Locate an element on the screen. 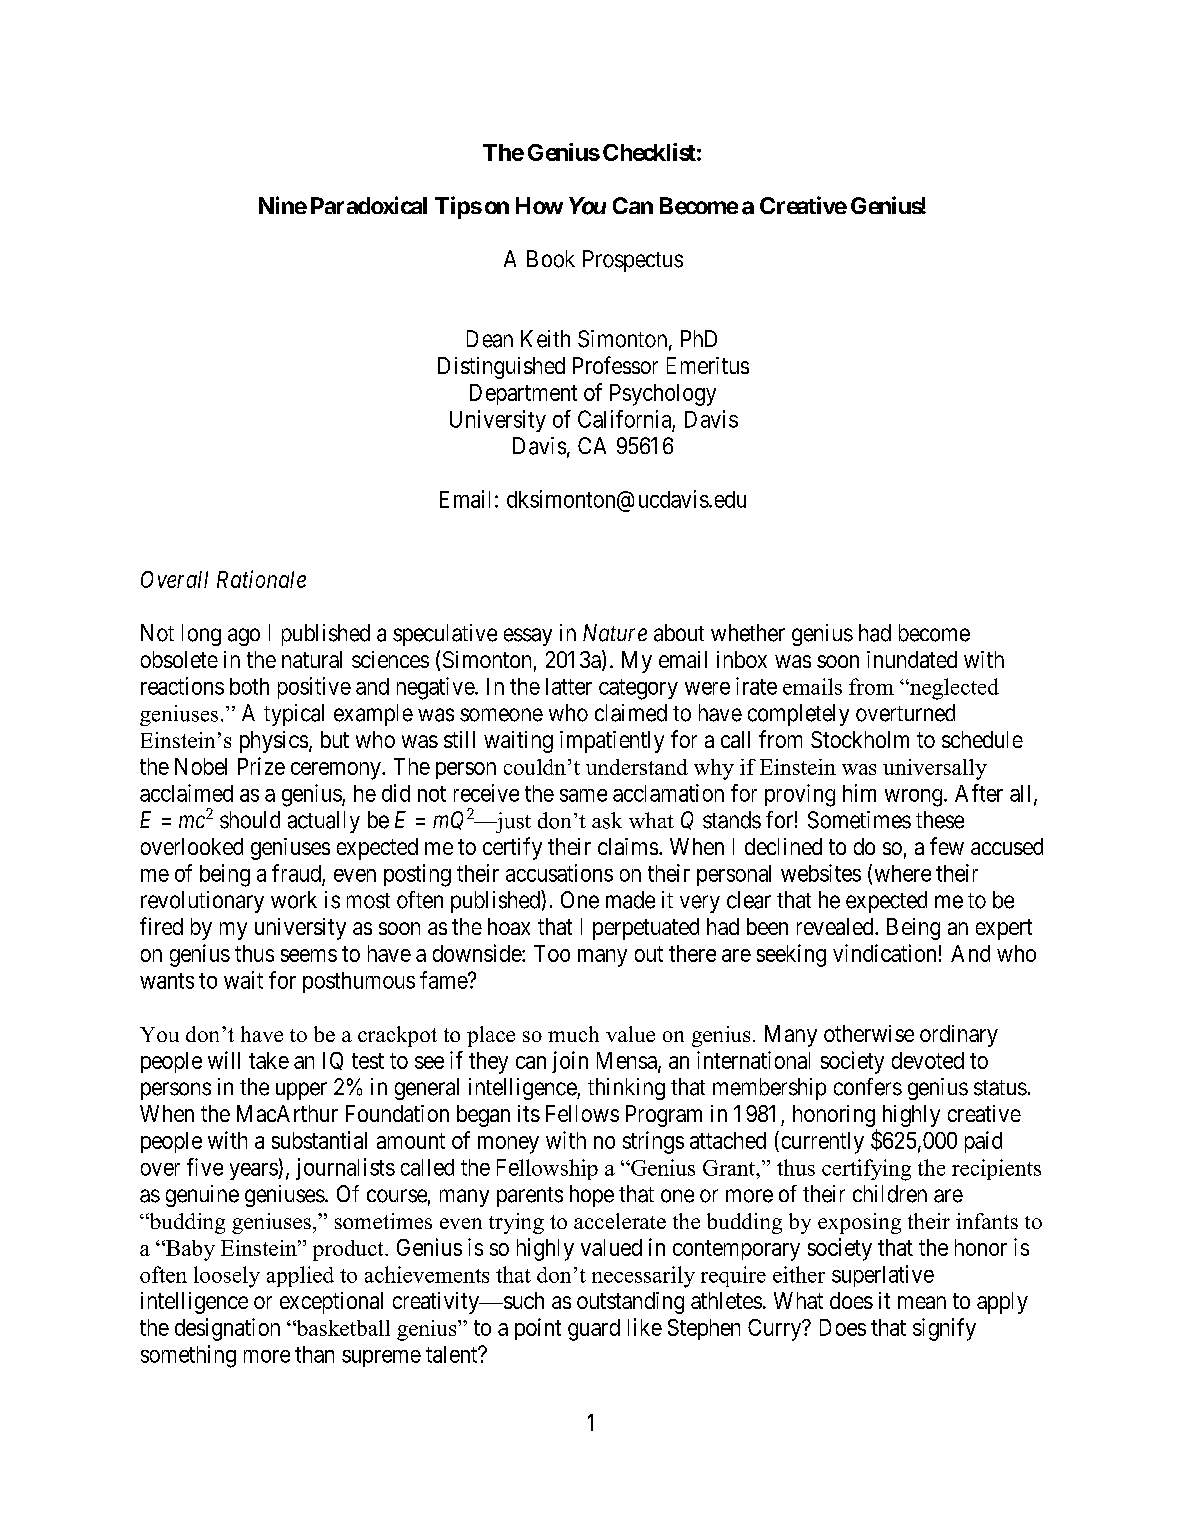  take is located at coordinates (269, 1060).
